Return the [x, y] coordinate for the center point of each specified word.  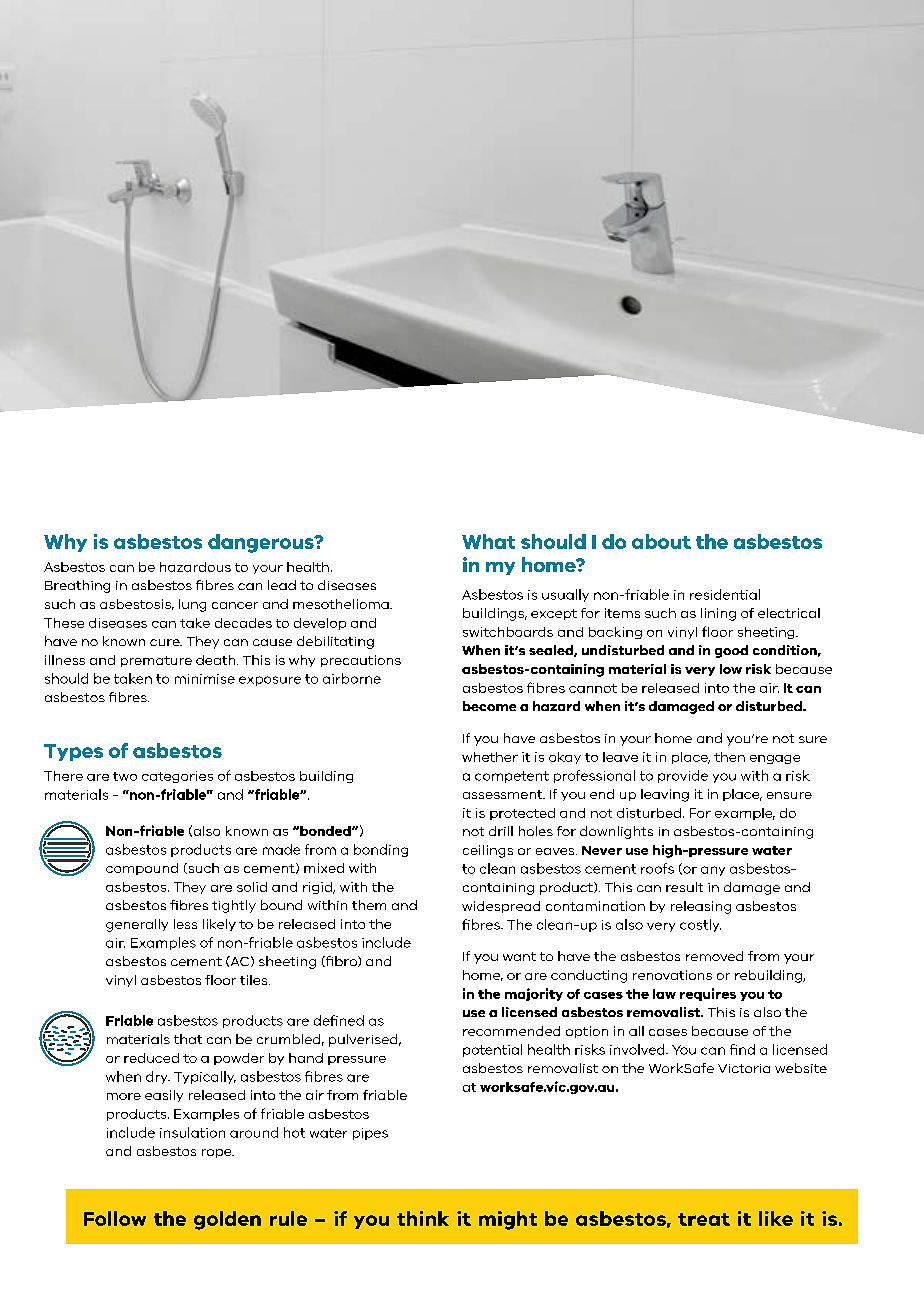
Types [73, 752]
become [489, 706]
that [188, 1039]
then [729, 757]
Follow [115, 1218]
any [713, 871]
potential [492, 1050]
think [423, 1218]
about [661, 541]
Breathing [77, 586]
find [742, 1049]
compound [142, 869]
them [369, 905]
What [488, 541]
